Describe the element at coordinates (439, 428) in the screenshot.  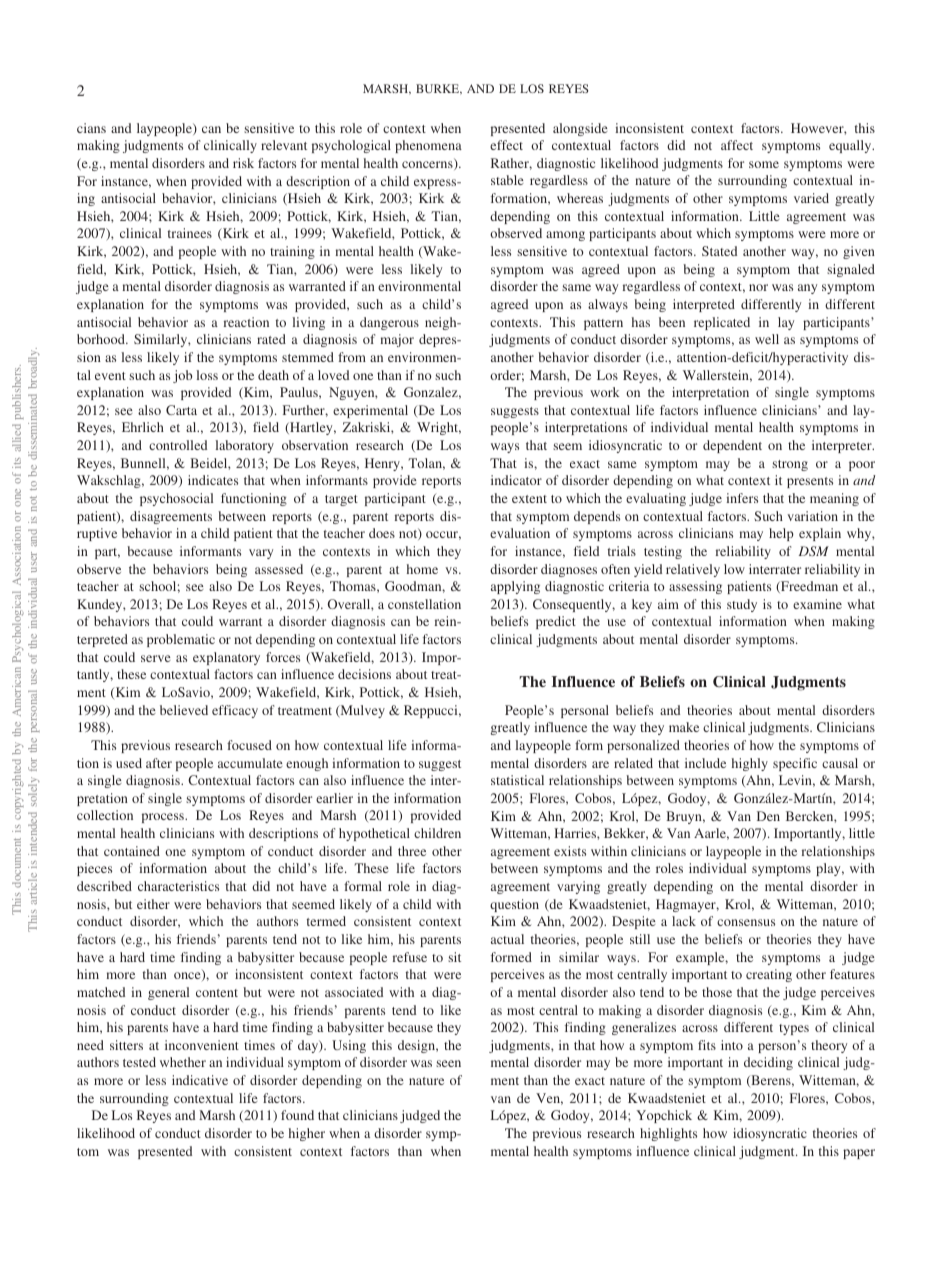
I see `Wright` at that location.
